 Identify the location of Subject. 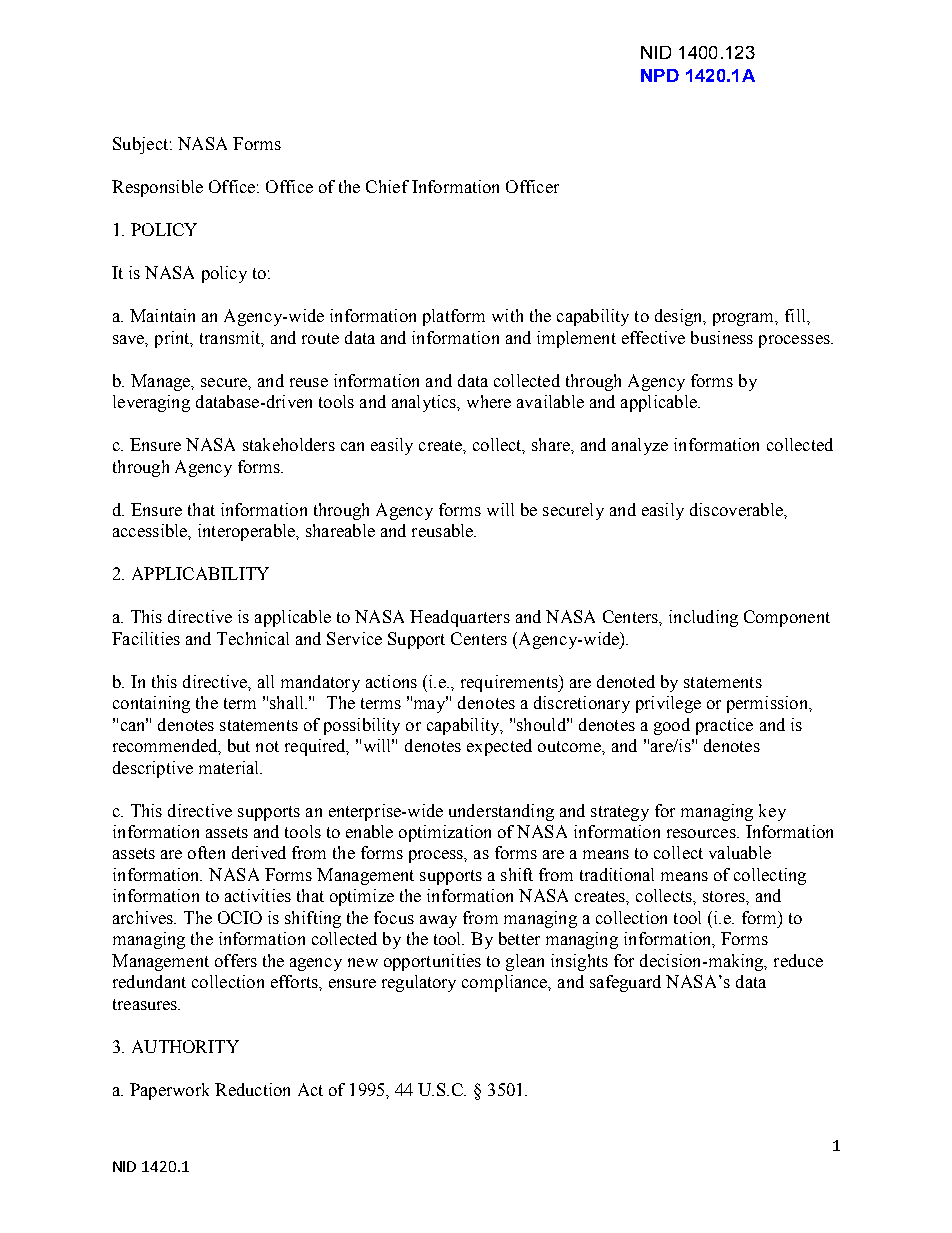
(140, 145).
